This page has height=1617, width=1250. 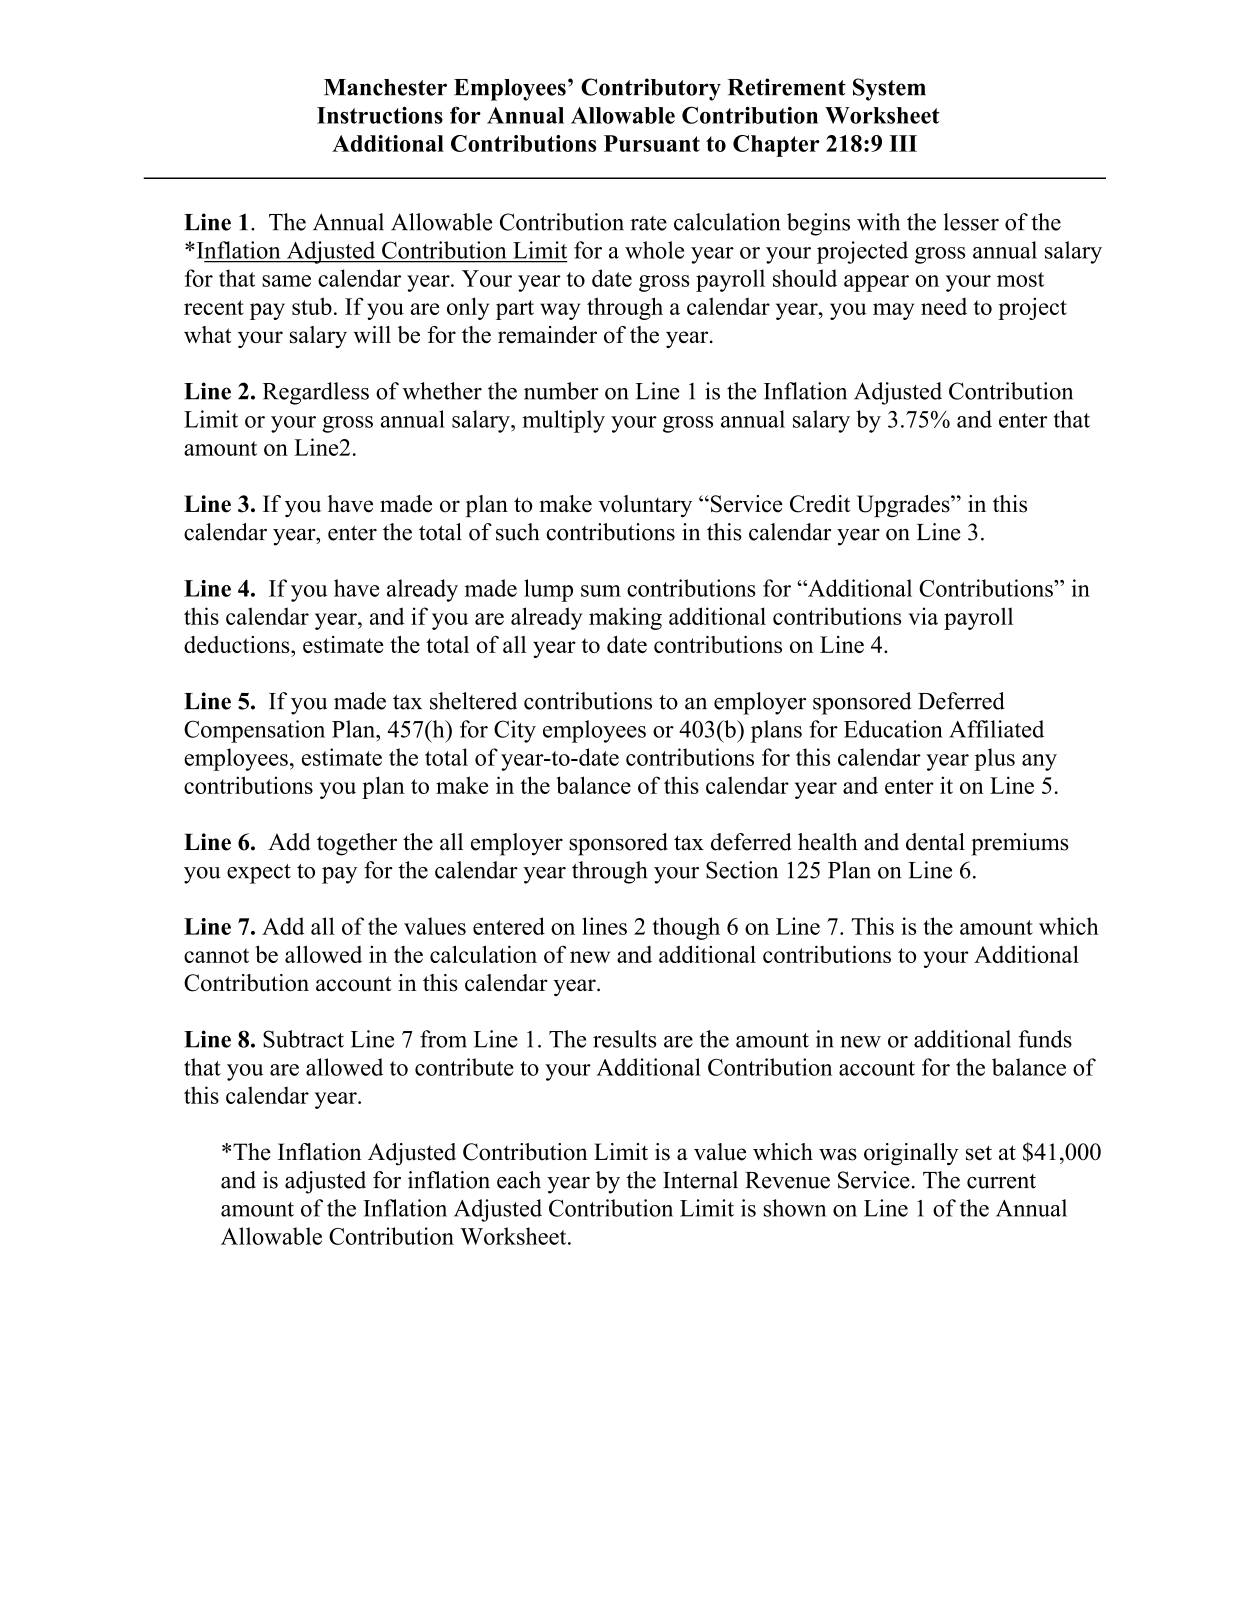 I want to click on deductions, so click(x=238, y=644).
